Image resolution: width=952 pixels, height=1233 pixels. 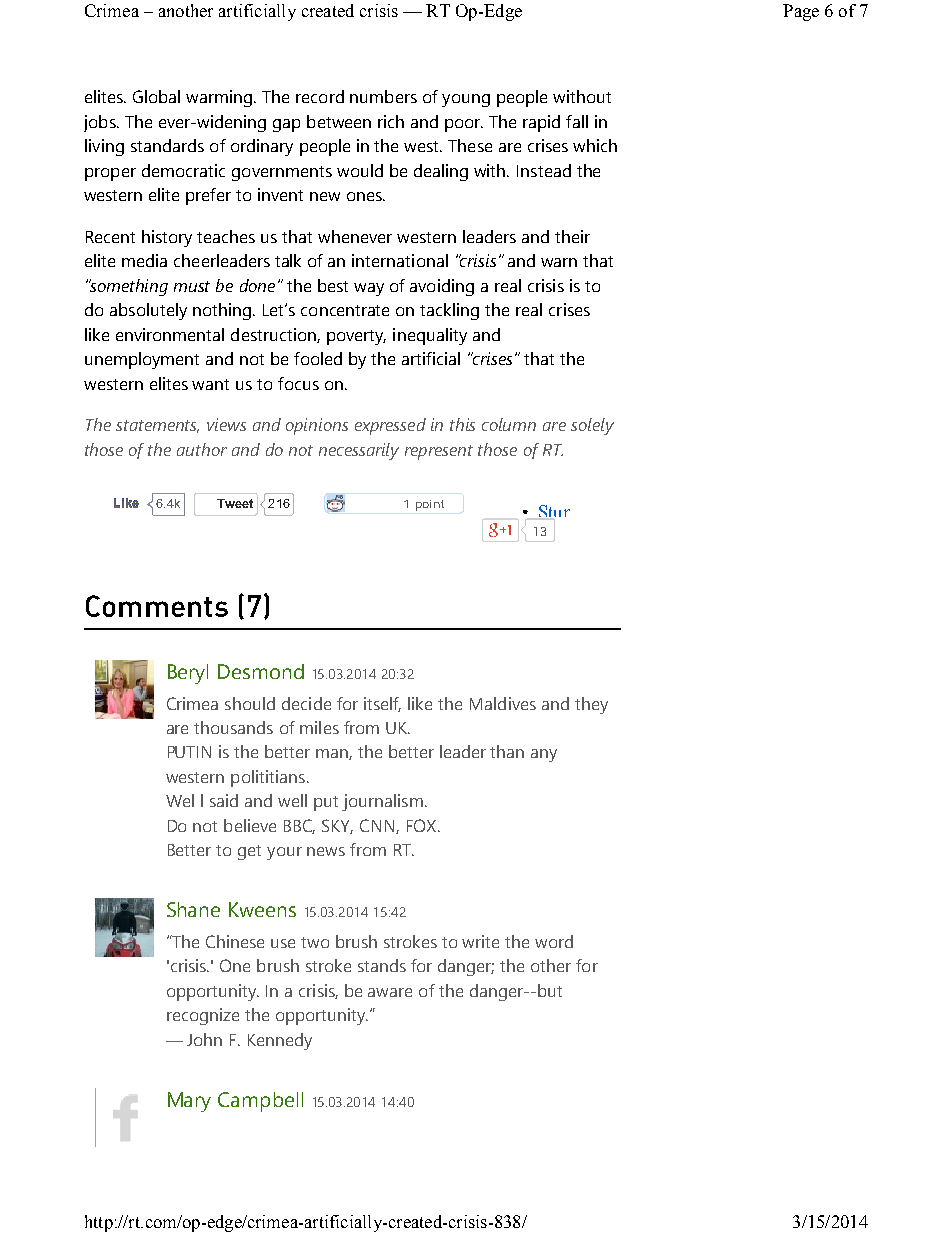 I want to click on young, so click(x=466, y=100).
